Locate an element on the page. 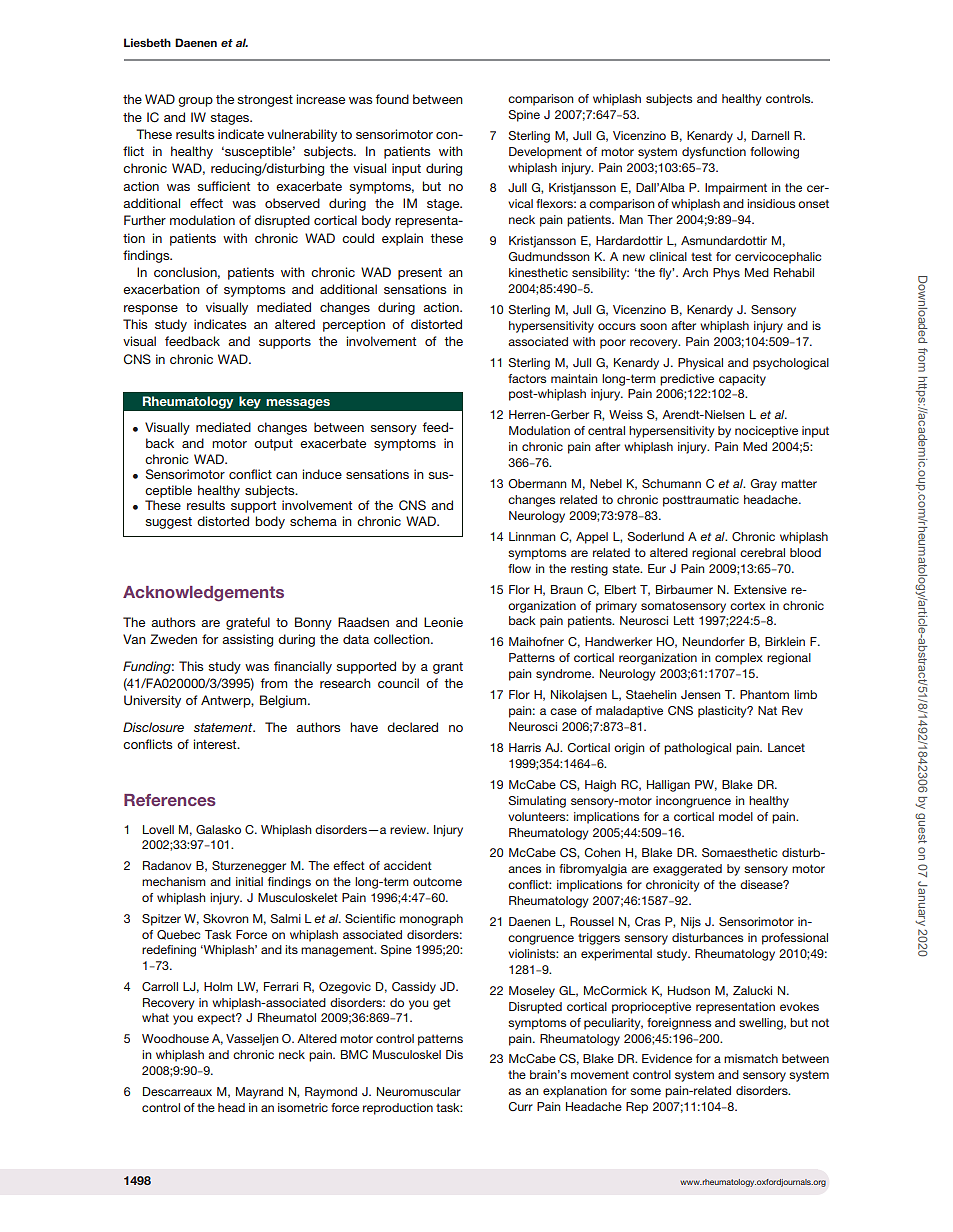 The height and width of the page is (1232, 953). pathological is located at coordinates (697, 749).
